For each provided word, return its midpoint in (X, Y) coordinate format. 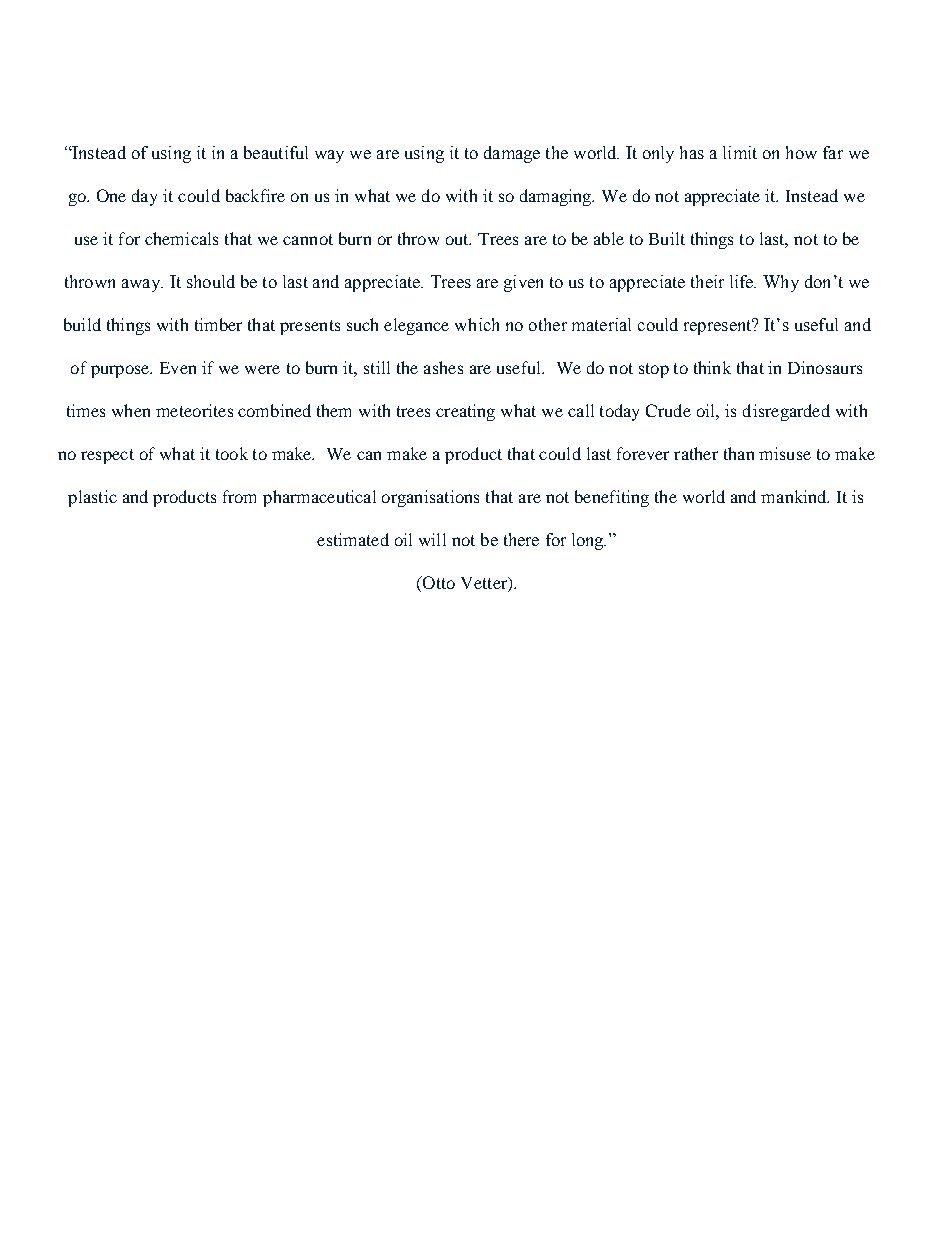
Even (178, 368)
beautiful (276, 152)
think (712, 367)
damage (512, 154)
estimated (353, 539)
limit (740, 152)
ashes (443, 367)
